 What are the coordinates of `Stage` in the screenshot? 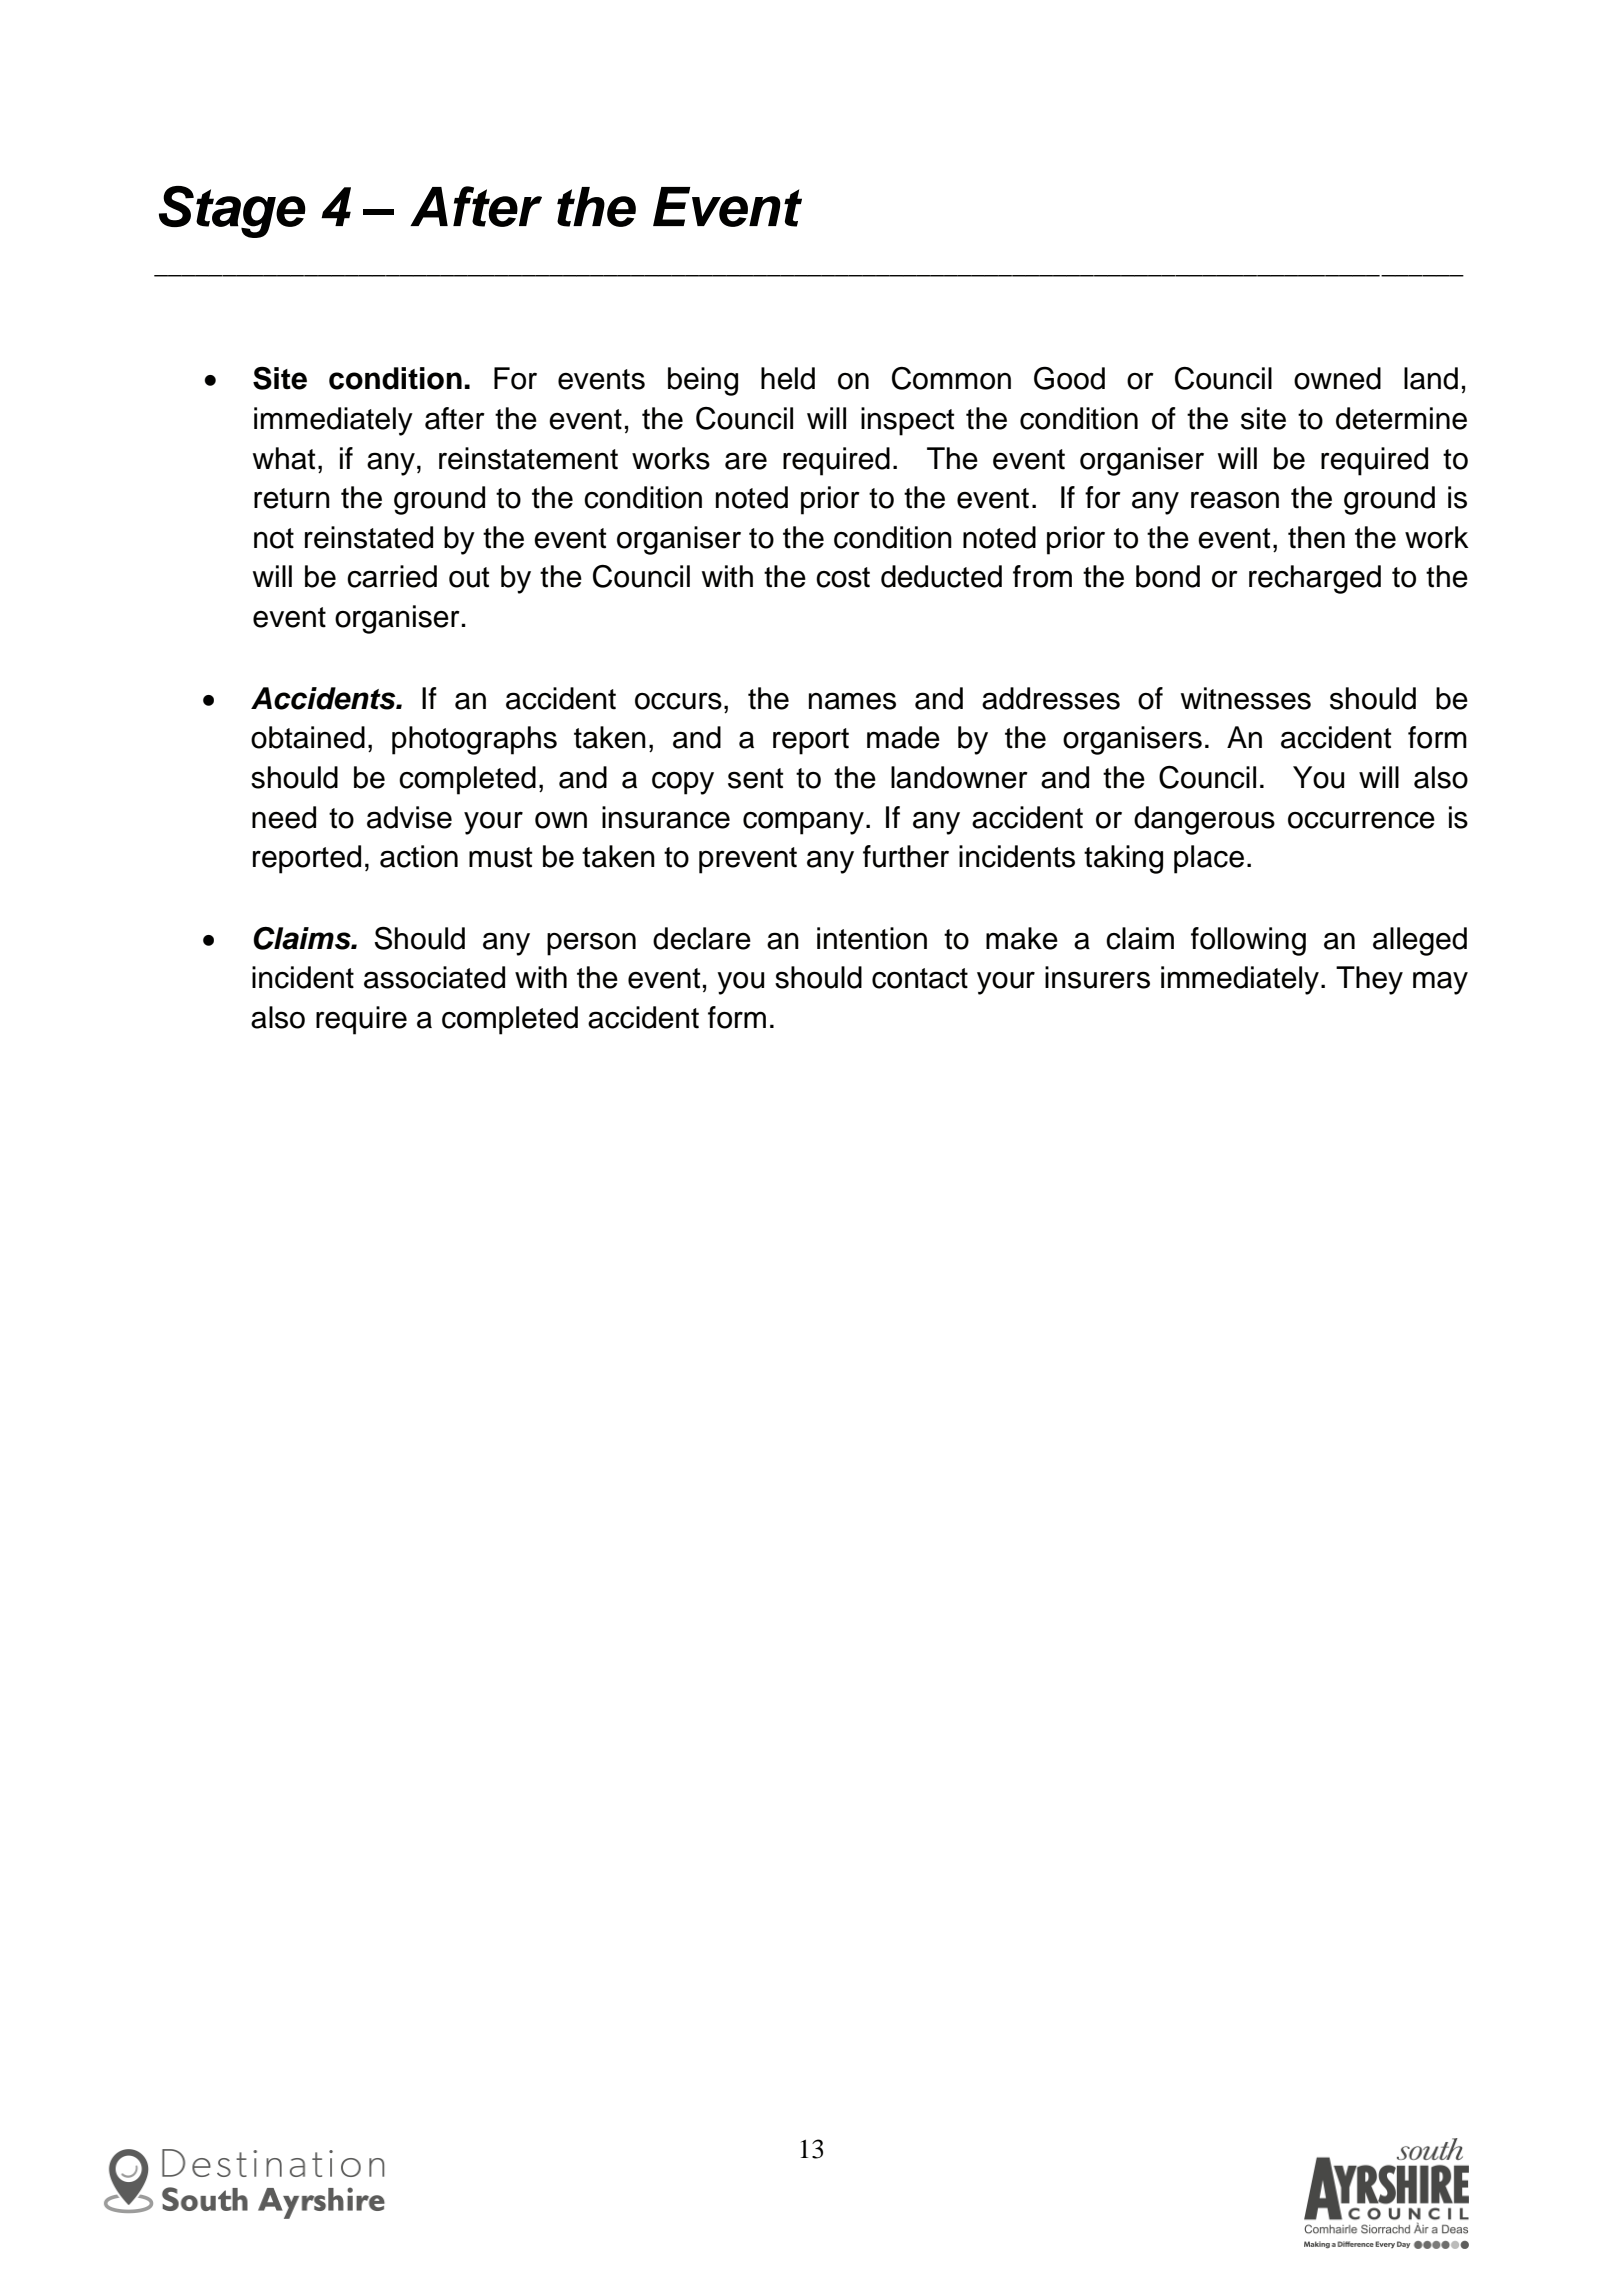 It's located at (232, 212).
